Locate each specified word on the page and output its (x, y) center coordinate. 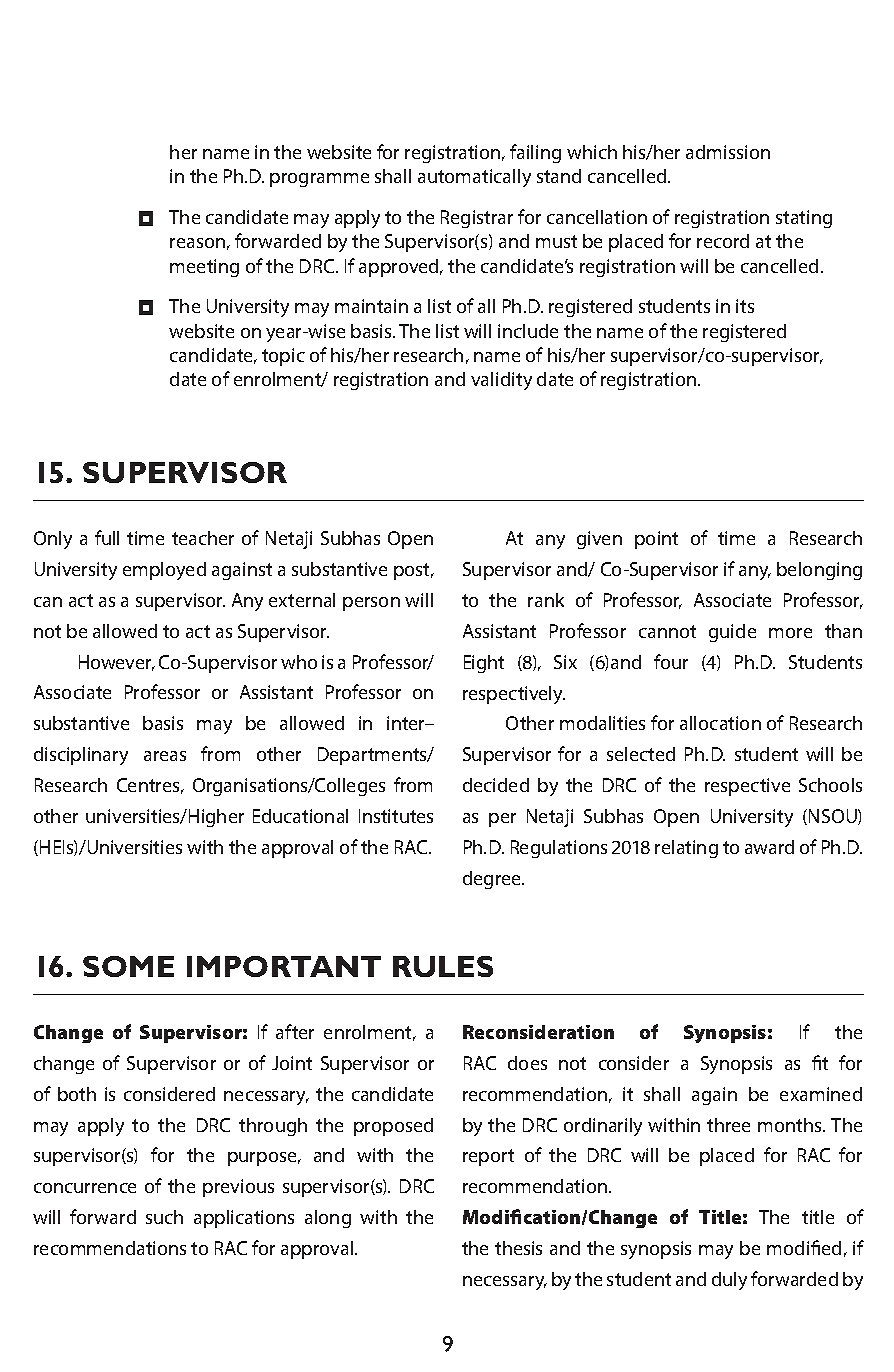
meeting (204, 268)
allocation (720, 723)
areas (165, 756)
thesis (518, 1248)
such (164, 1217)
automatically (474, 178)
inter (407, 723)
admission (728, 152)
